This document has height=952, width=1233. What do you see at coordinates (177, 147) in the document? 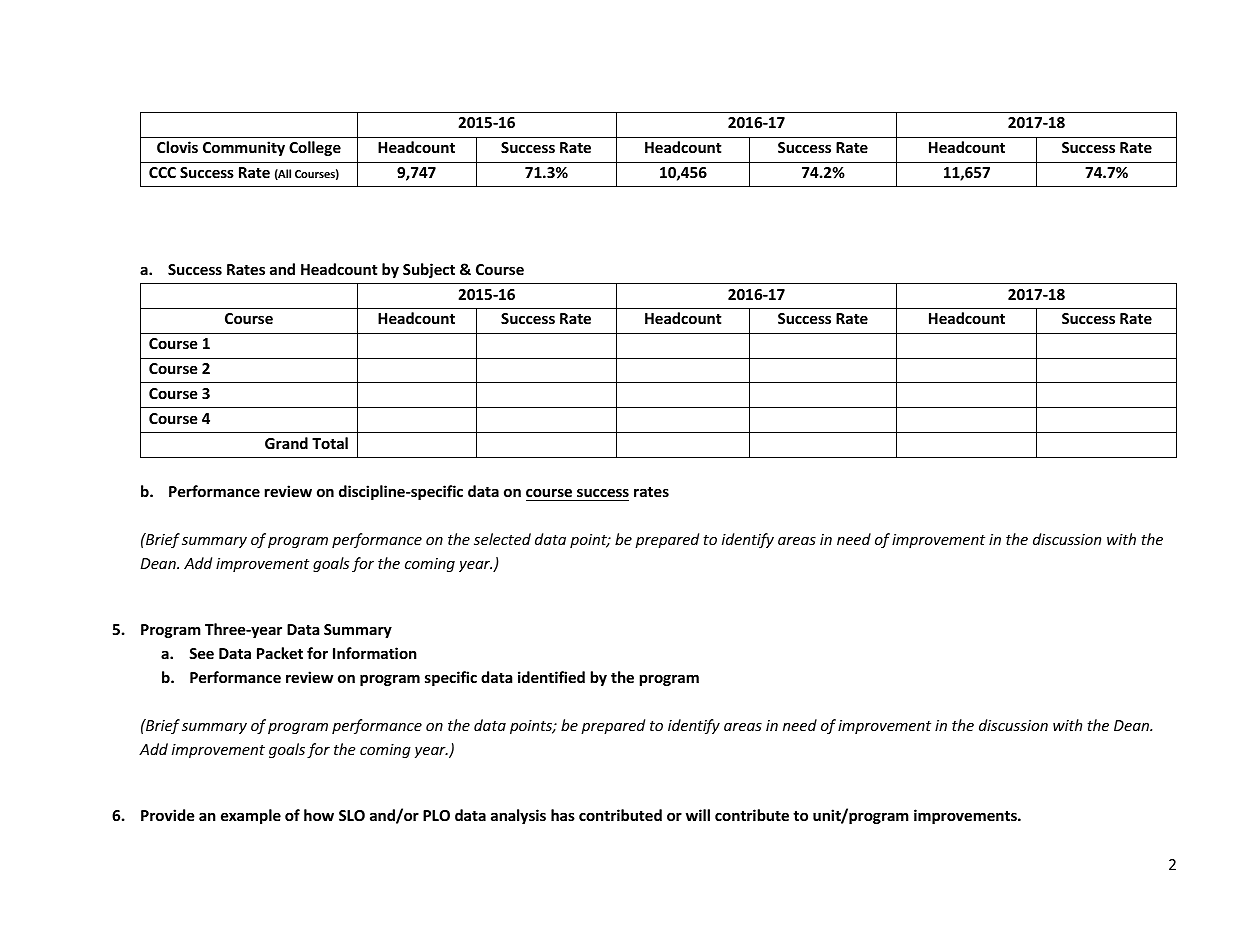
I see `Clovis` at bounding box center [177, 147].
